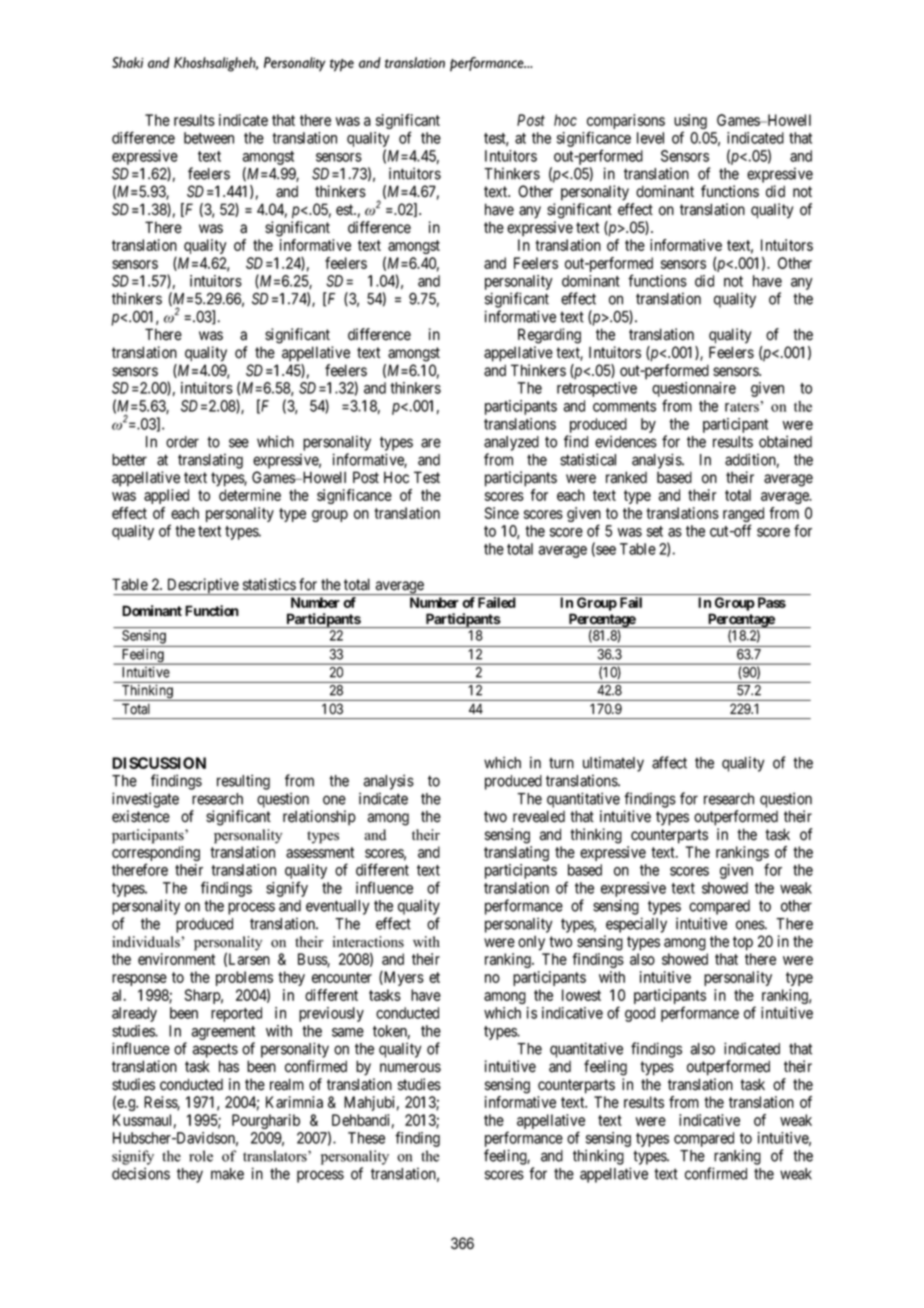  Describe the element at coordinates (511, 443) in the document. I see `analyzed` at that location.
